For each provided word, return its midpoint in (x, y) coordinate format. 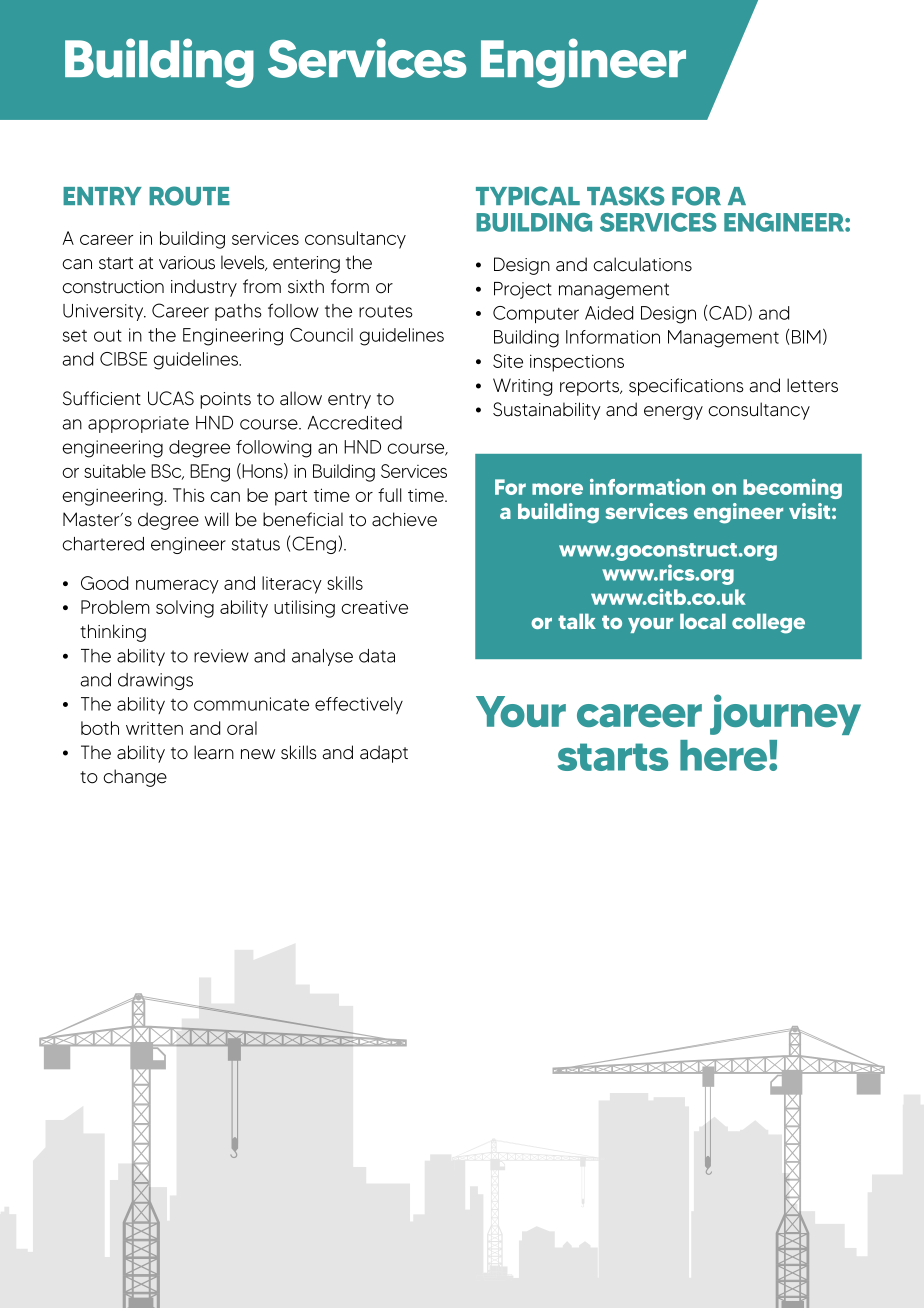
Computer (536, 314)
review (221, 656)
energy (673, 413)
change (135, 778)
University (104, 312)
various (187, 263)
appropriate (138, 424)
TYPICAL (528, 196)
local (703, 621)
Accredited (355, 423)
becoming (792, 489)
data (377, 656)
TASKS (626, 196)
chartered (103, 544)
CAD (729, 313)
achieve (404, 519)
